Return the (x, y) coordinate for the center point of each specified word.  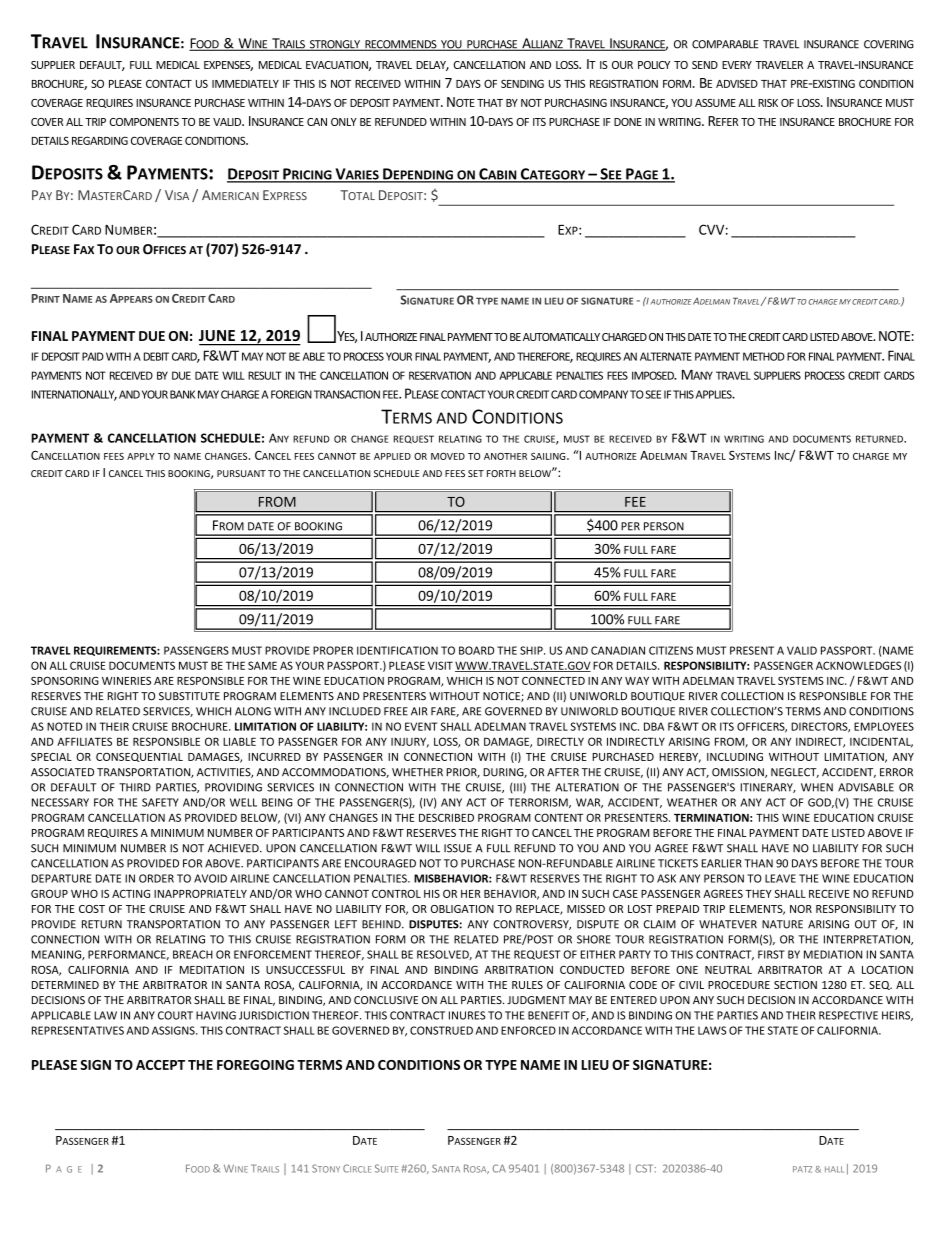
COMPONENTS (144, 122)
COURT (175, 1015)
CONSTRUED (441, 1030)
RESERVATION (440, 375)
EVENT (421, 726)
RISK (768, 103)
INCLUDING (735, 757)
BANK (182, 394)
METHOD (764, 356)
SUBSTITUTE (189, 696)
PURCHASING (576, 103)
